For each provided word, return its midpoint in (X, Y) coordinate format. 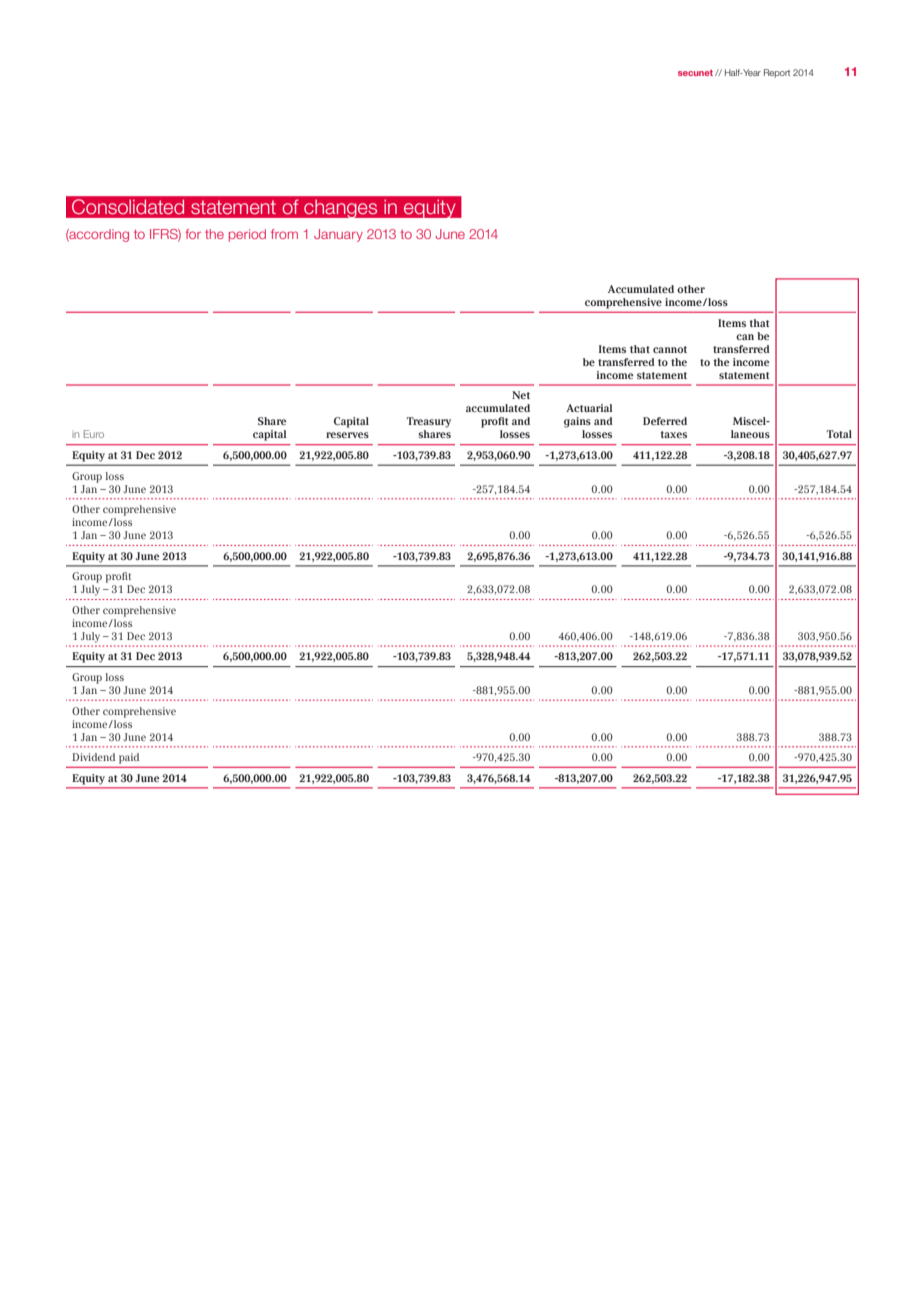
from (284, 234)
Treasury (429, 422)
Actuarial (589, 408)
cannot (670, 349)
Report (777, 73)
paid (129, 758)
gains (577, 422)
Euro (94, 434)
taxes (673, 434)
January (338, 235)
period (247, 235)
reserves (347, 435)
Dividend (93, 757)
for (193, 234)
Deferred (665, 421)
